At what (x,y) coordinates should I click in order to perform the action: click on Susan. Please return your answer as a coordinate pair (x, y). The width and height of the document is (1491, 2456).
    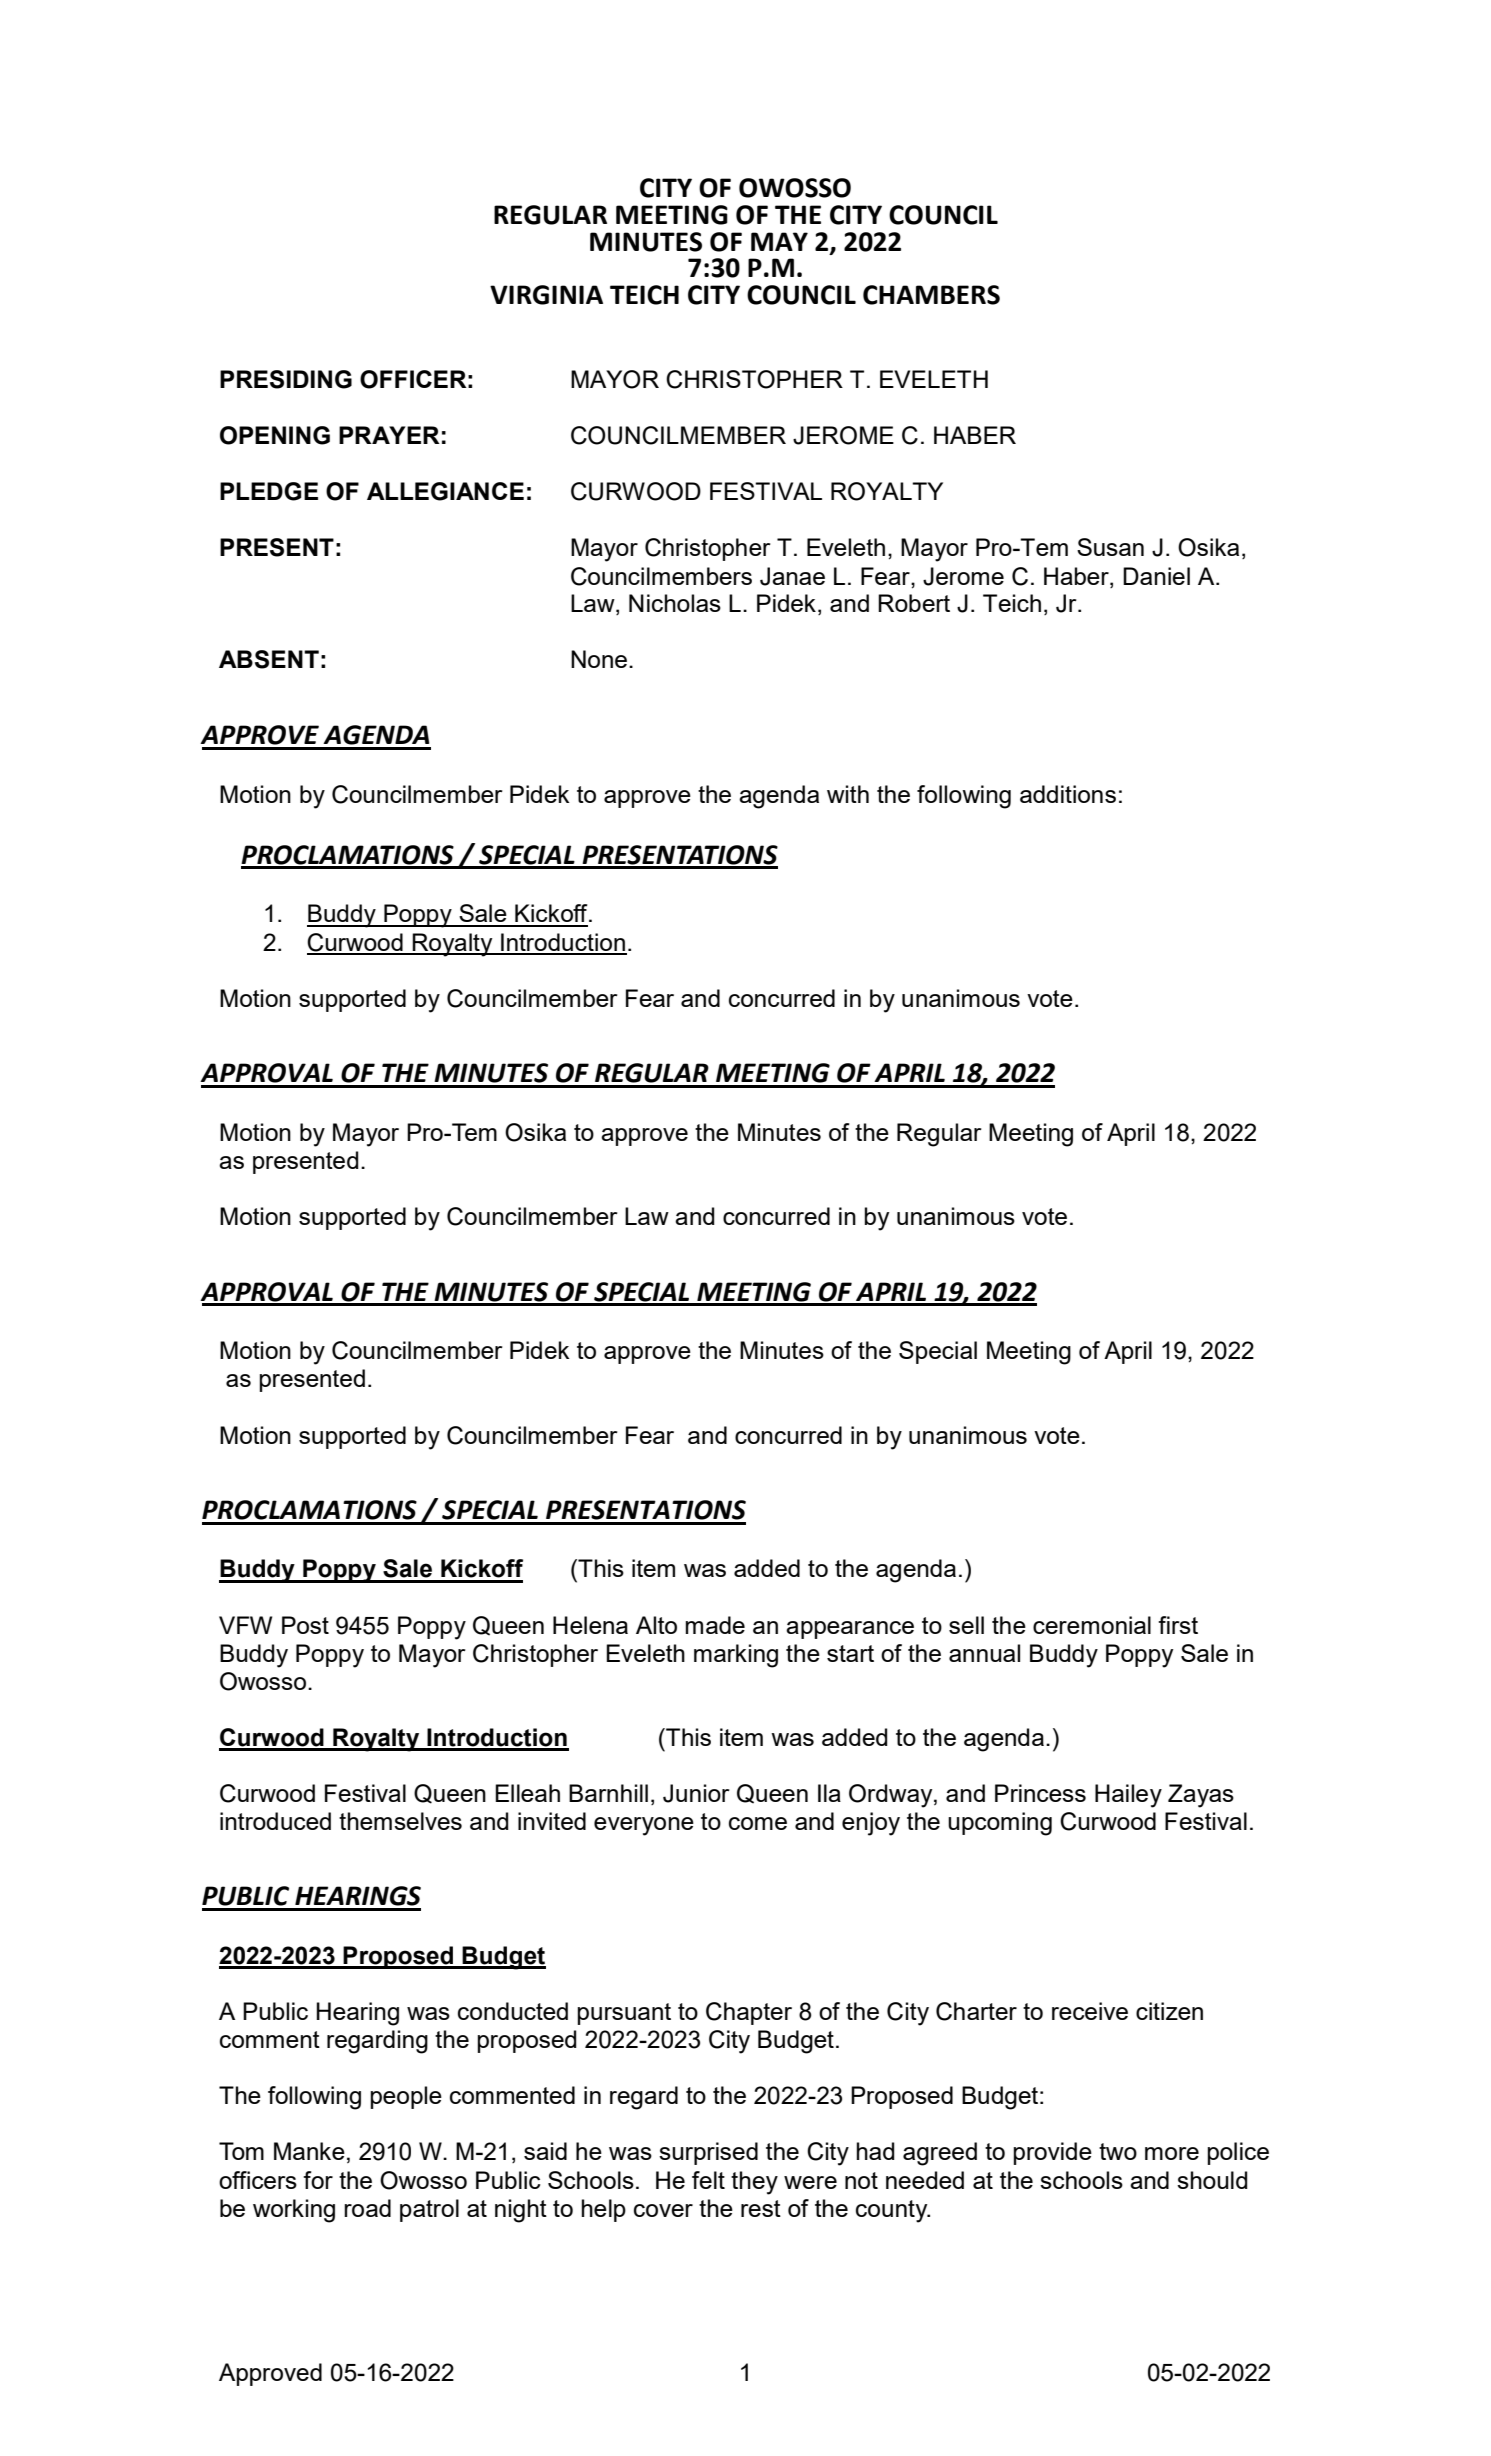
    Looking at the image, I should click on (1110, 547).
